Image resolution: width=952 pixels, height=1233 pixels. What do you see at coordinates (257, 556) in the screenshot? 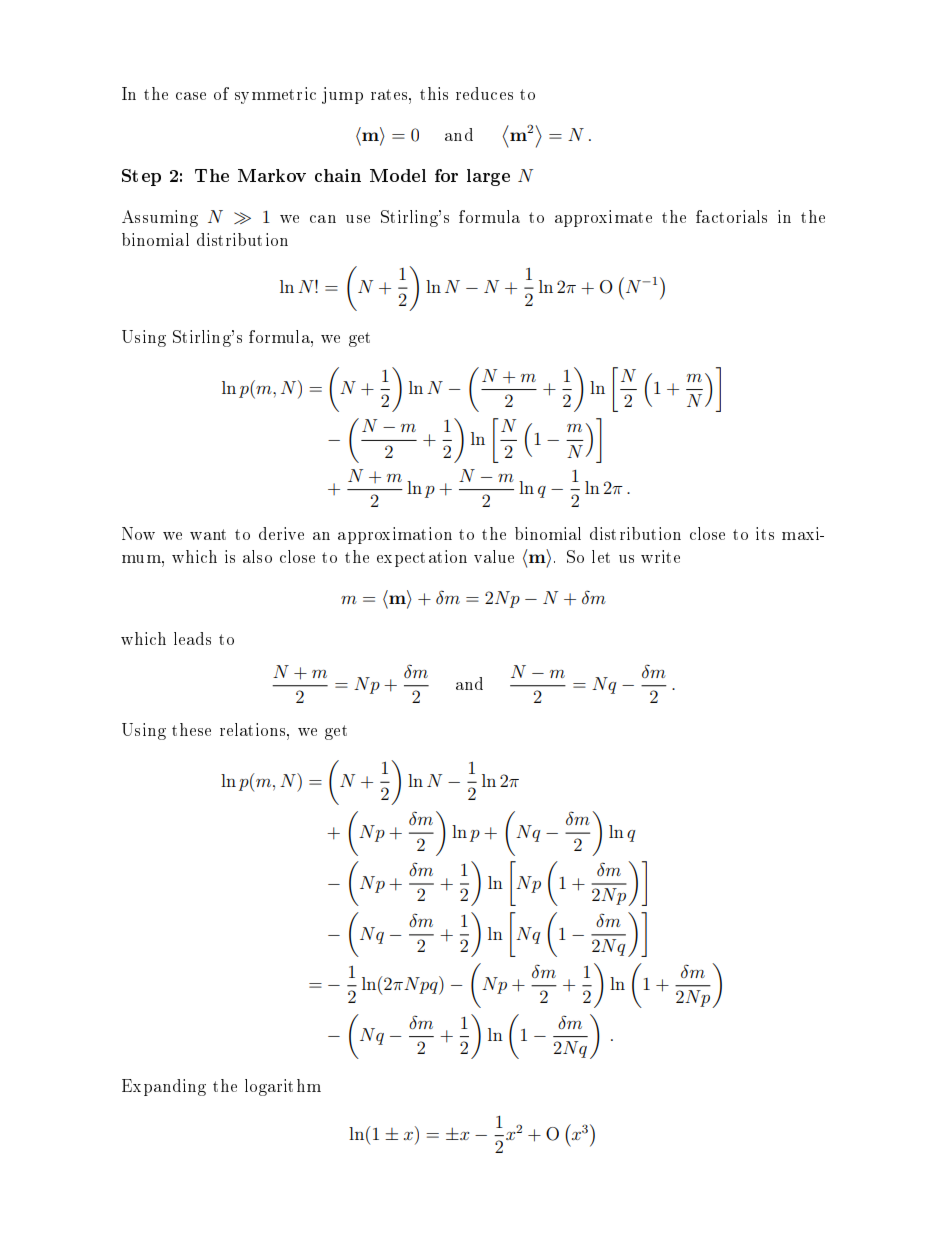
I see `also` at bounding box center [257, 556].
